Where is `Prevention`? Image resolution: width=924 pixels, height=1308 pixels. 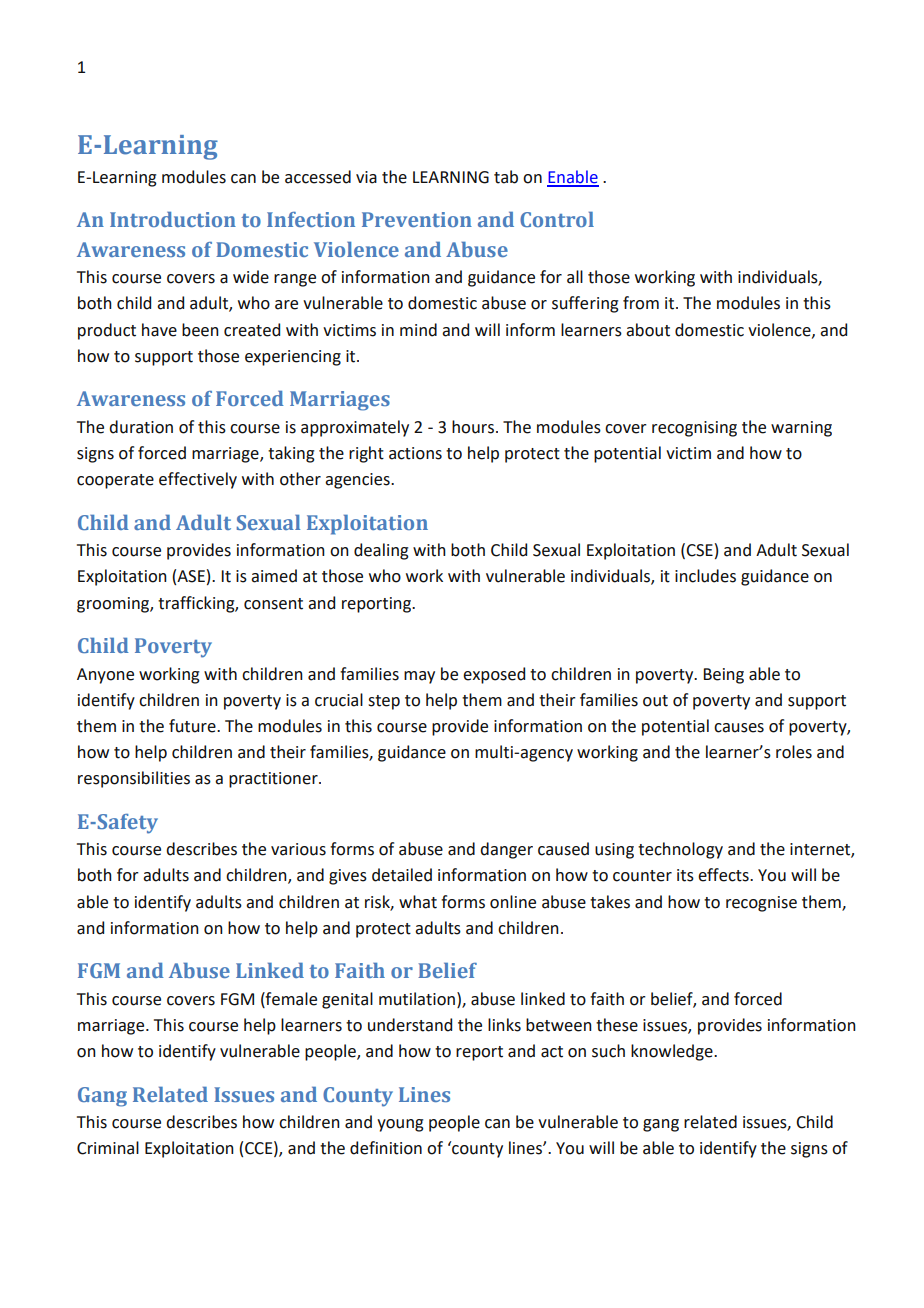 Prevention is located at coordinates (417, 219).
